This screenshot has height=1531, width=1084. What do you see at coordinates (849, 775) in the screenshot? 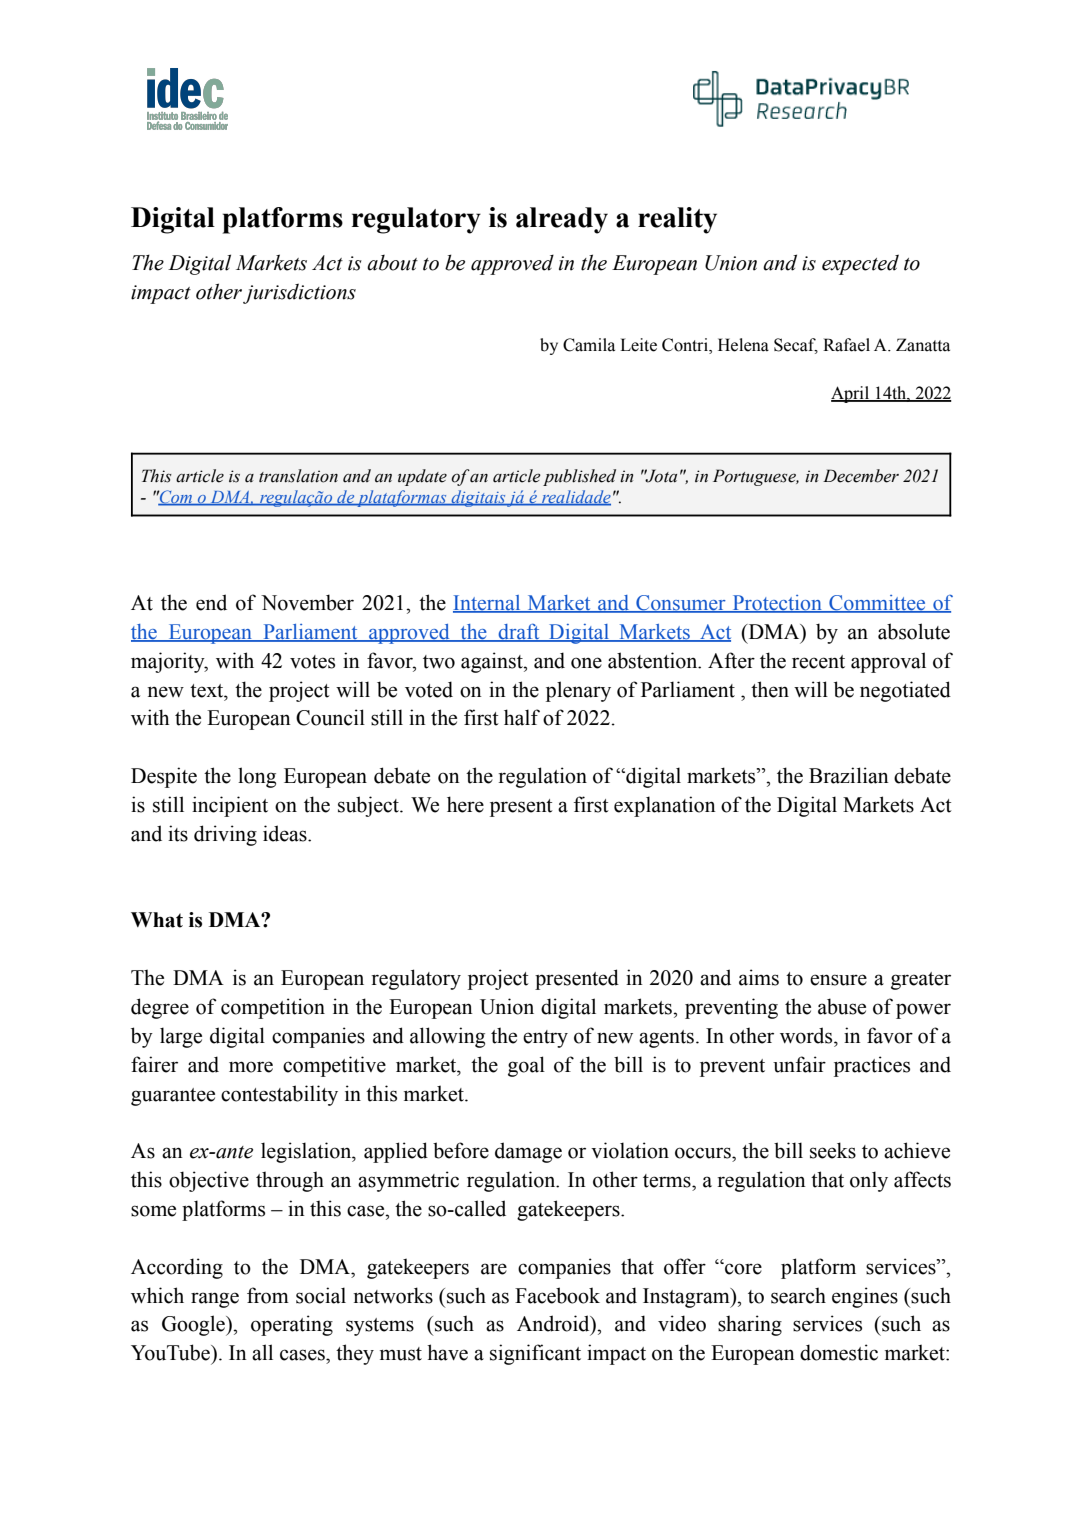
I see `Brazilian` at bounding box center [849, 775].
